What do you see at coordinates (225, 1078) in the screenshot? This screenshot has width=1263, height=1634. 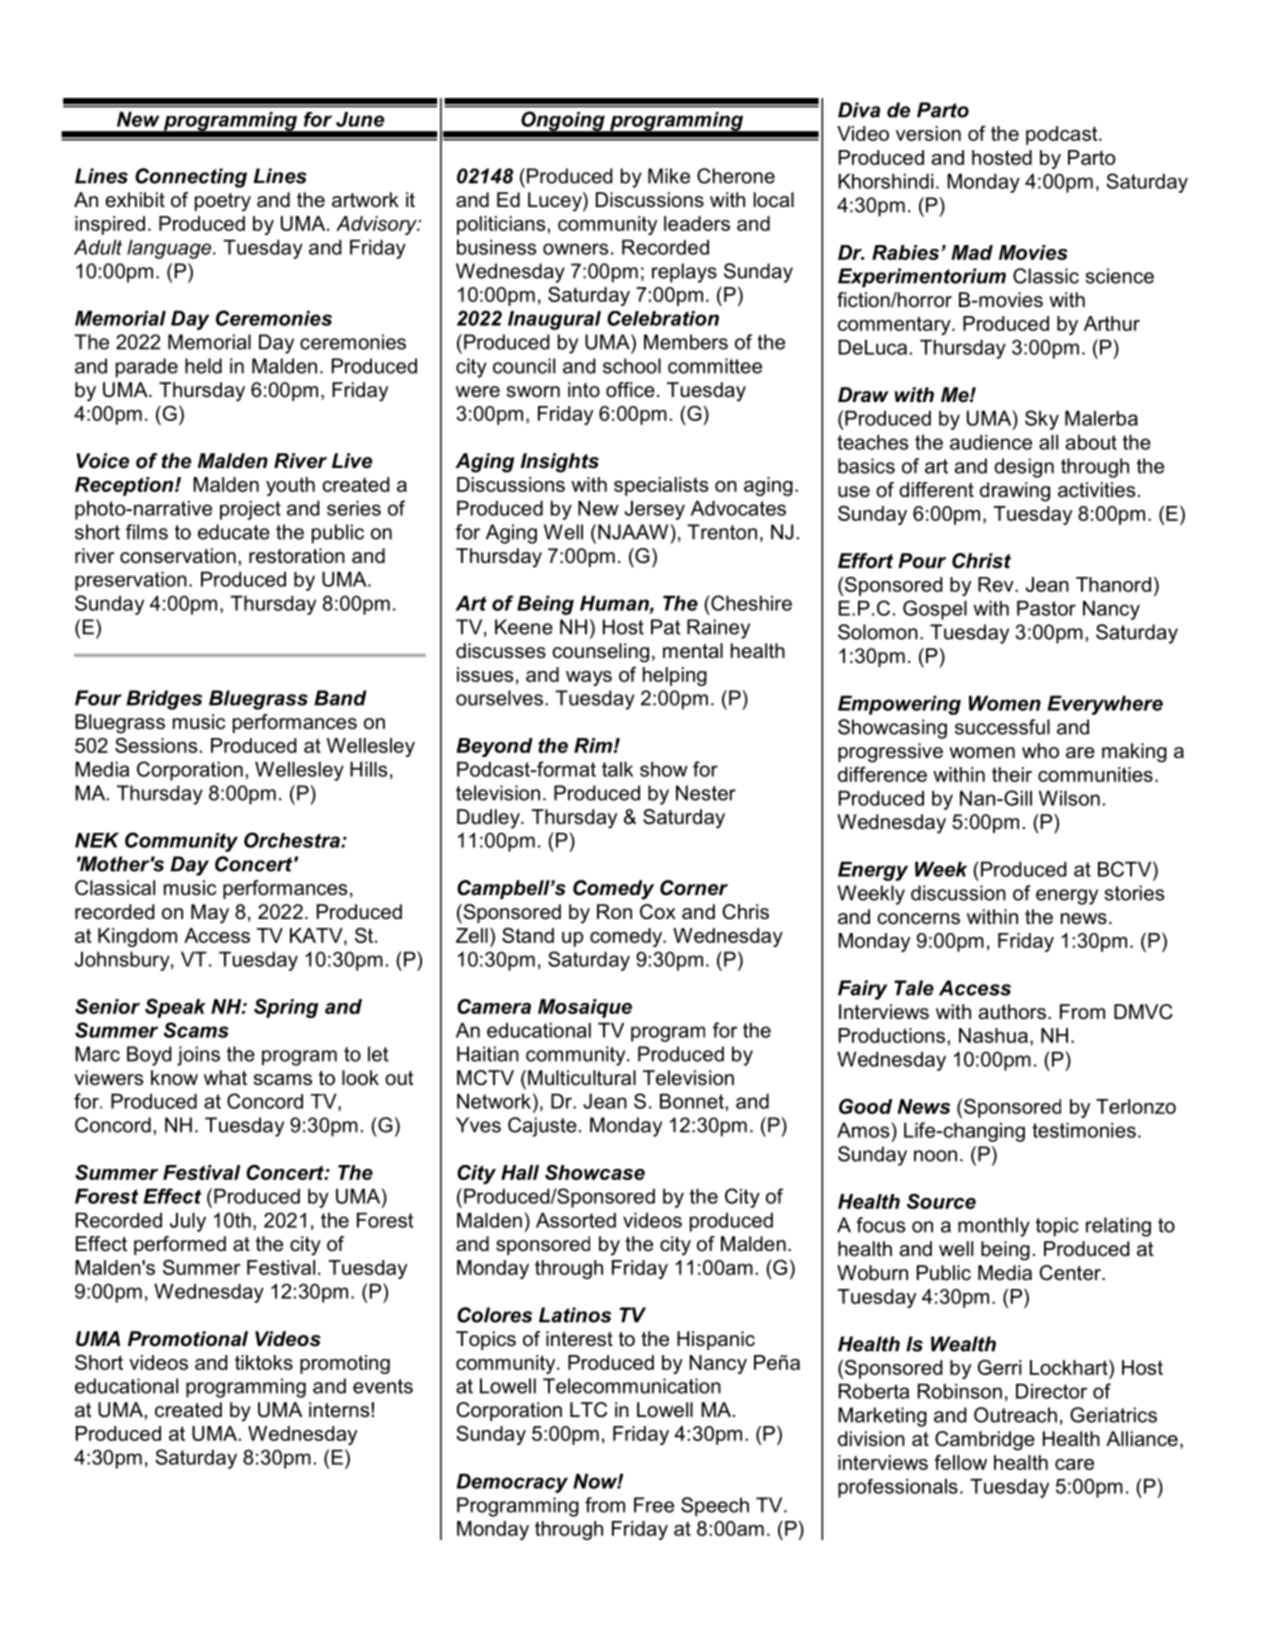 I see `what` at bounding box center [225, 1078].
